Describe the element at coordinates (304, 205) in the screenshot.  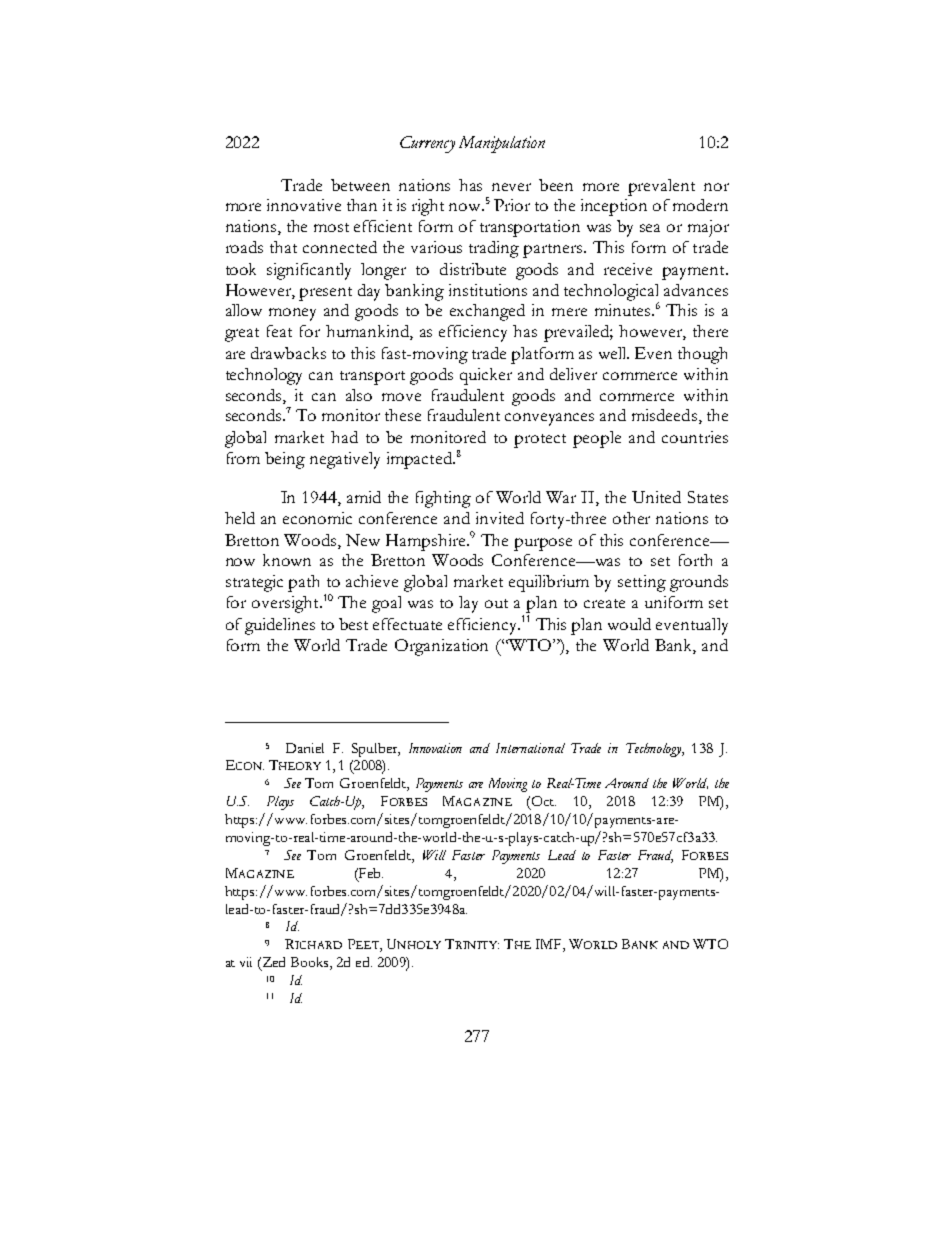
I see `innovative` at that location.
